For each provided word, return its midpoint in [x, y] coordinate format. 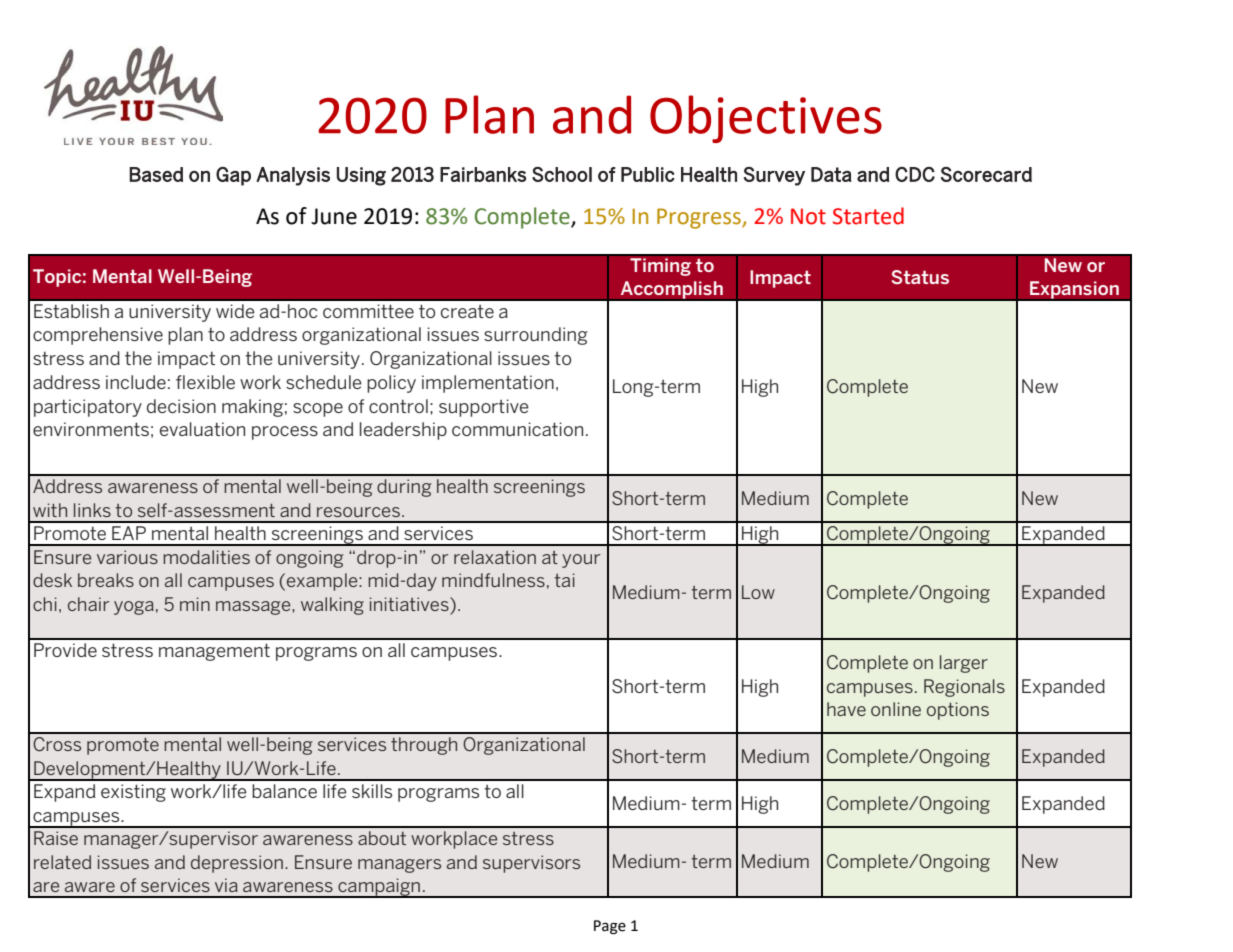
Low [758, 592]
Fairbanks [483, 174]
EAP [129, 533]
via [226, 885]
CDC [915, 174]
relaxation [495, 557]
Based [156, 174]
